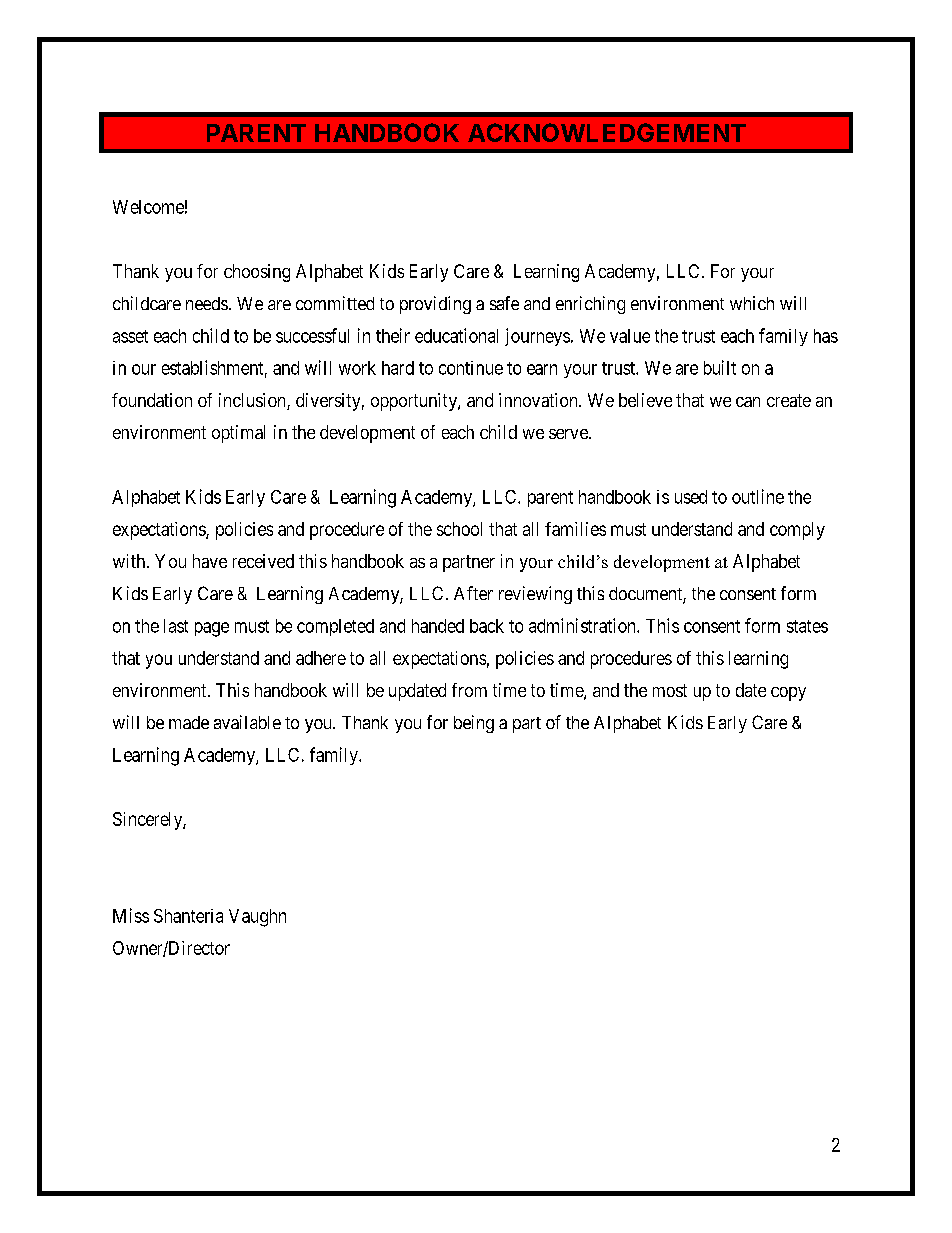 The height and width of the image is (1233, 952). I want to click on which, so click(752, 303).
